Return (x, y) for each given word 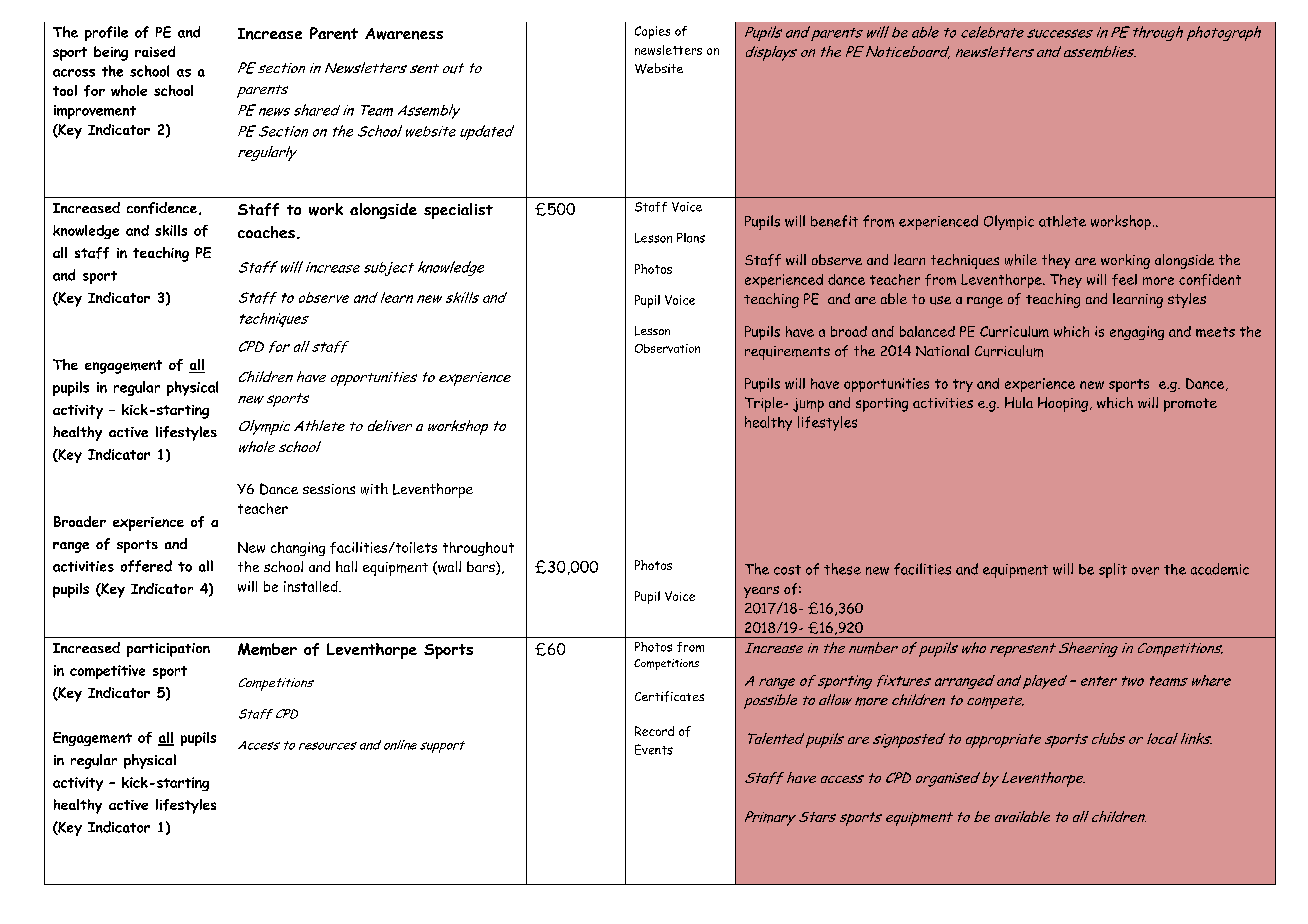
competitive (107, 672)
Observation (667, 348)
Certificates (669, 696)
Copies (652, 32)
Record (654, 731)
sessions (329, 489)
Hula (1019, 402)
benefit (834, 221)
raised (155, 51)
